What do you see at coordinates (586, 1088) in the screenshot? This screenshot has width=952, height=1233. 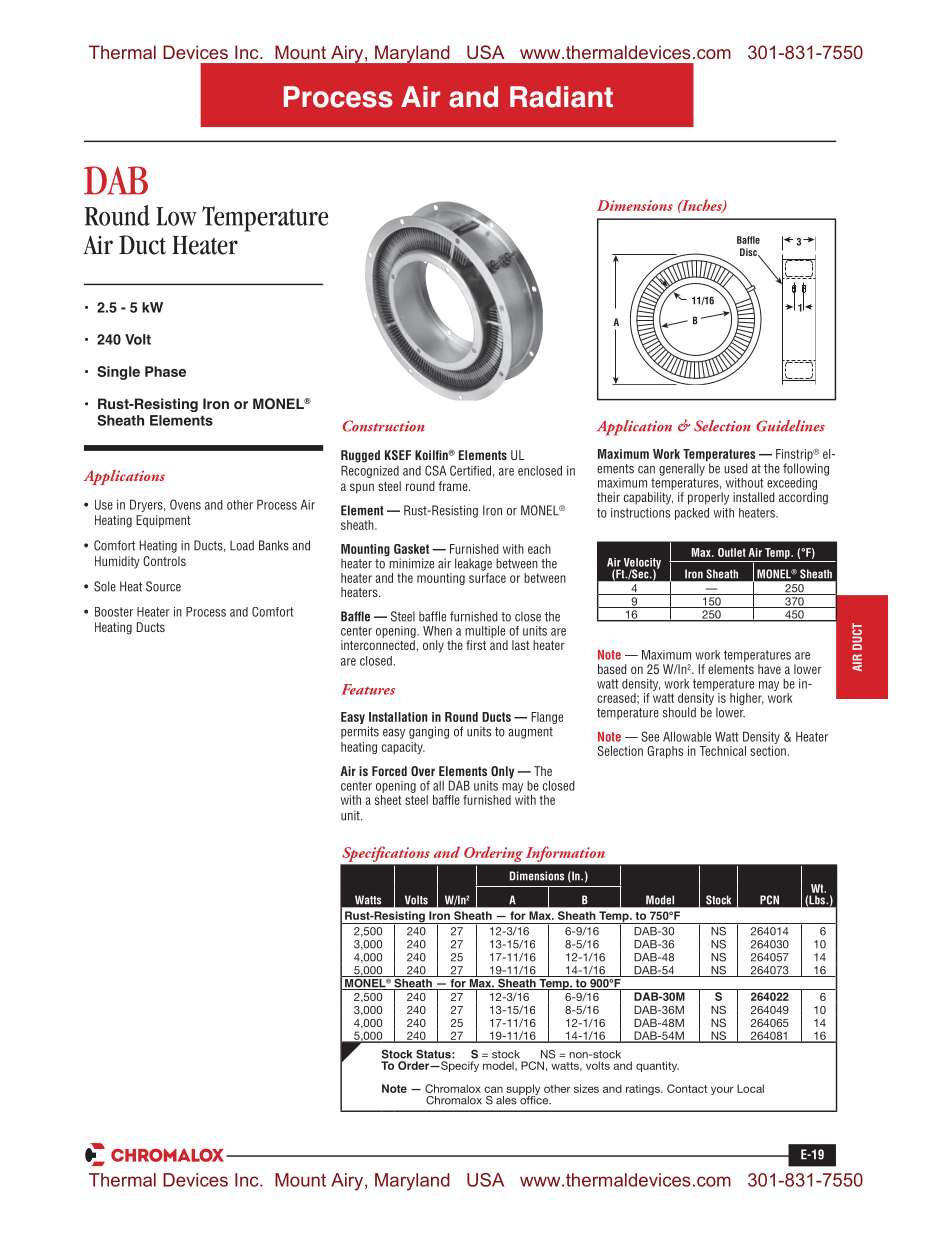 I see `sizes` at bounding box center [586, 1088].
